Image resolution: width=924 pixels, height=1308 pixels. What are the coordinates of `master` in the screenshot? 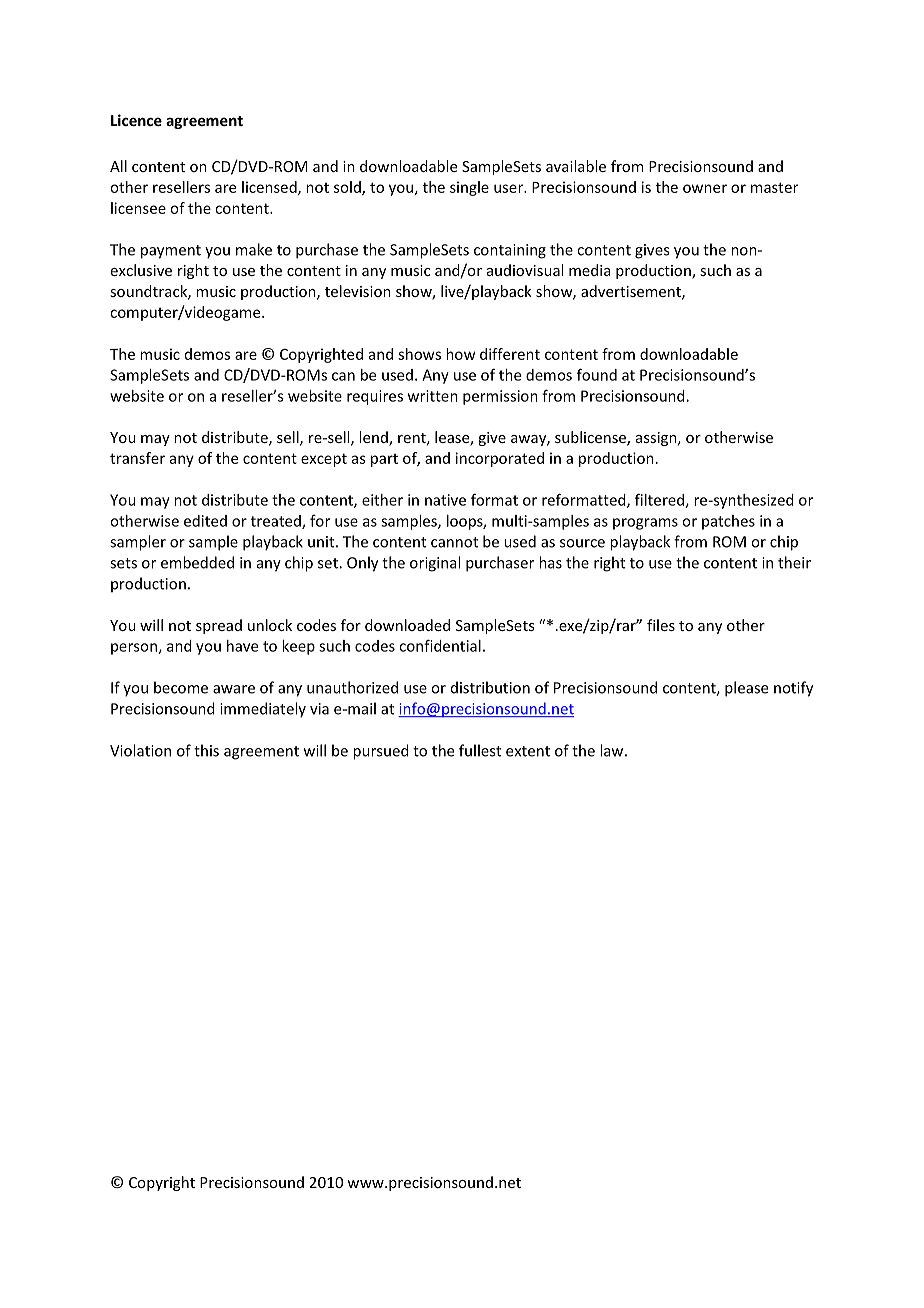 It's located at (774, 187).
